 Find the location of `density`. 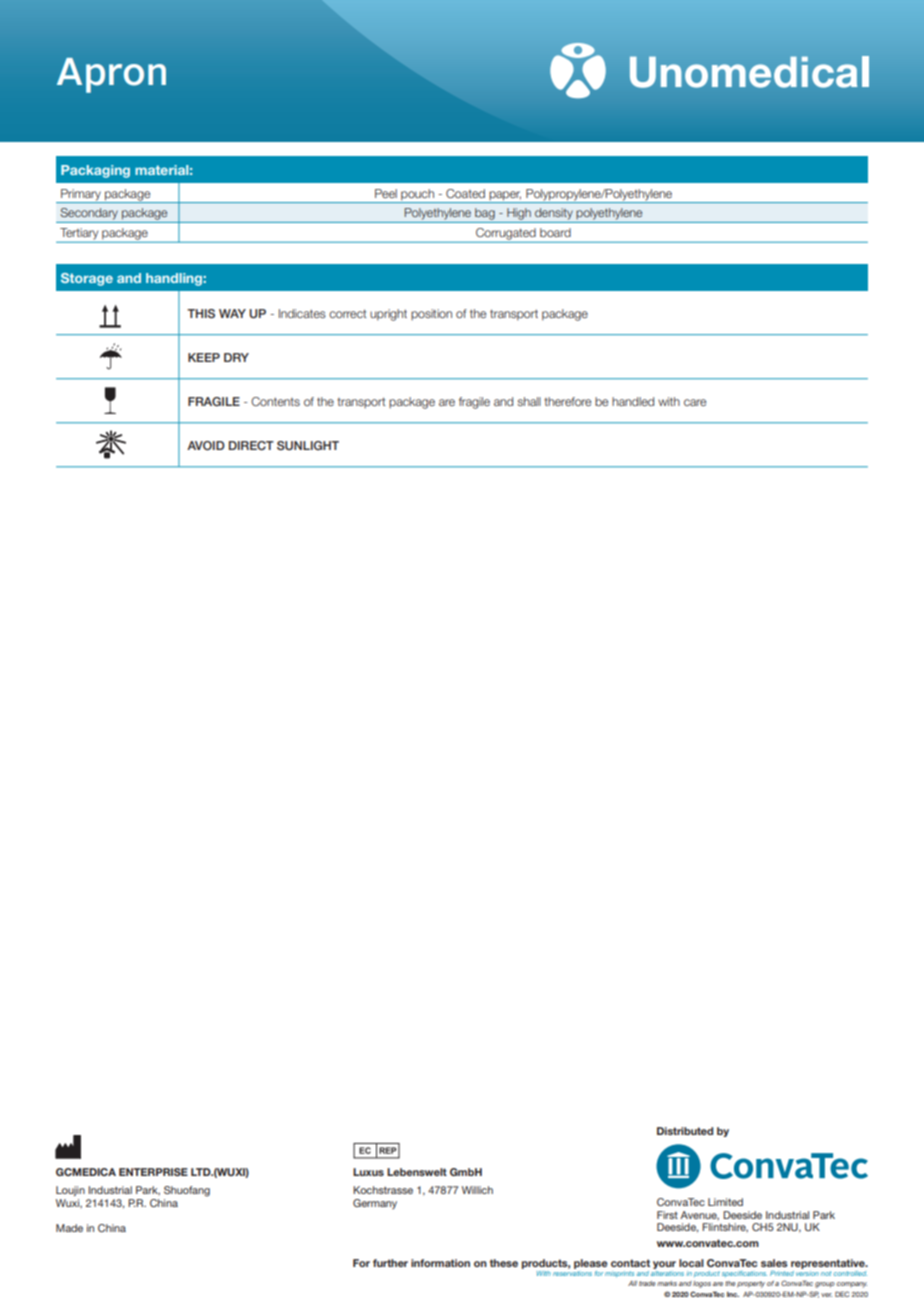

density is located at coordinates (554, 214).
